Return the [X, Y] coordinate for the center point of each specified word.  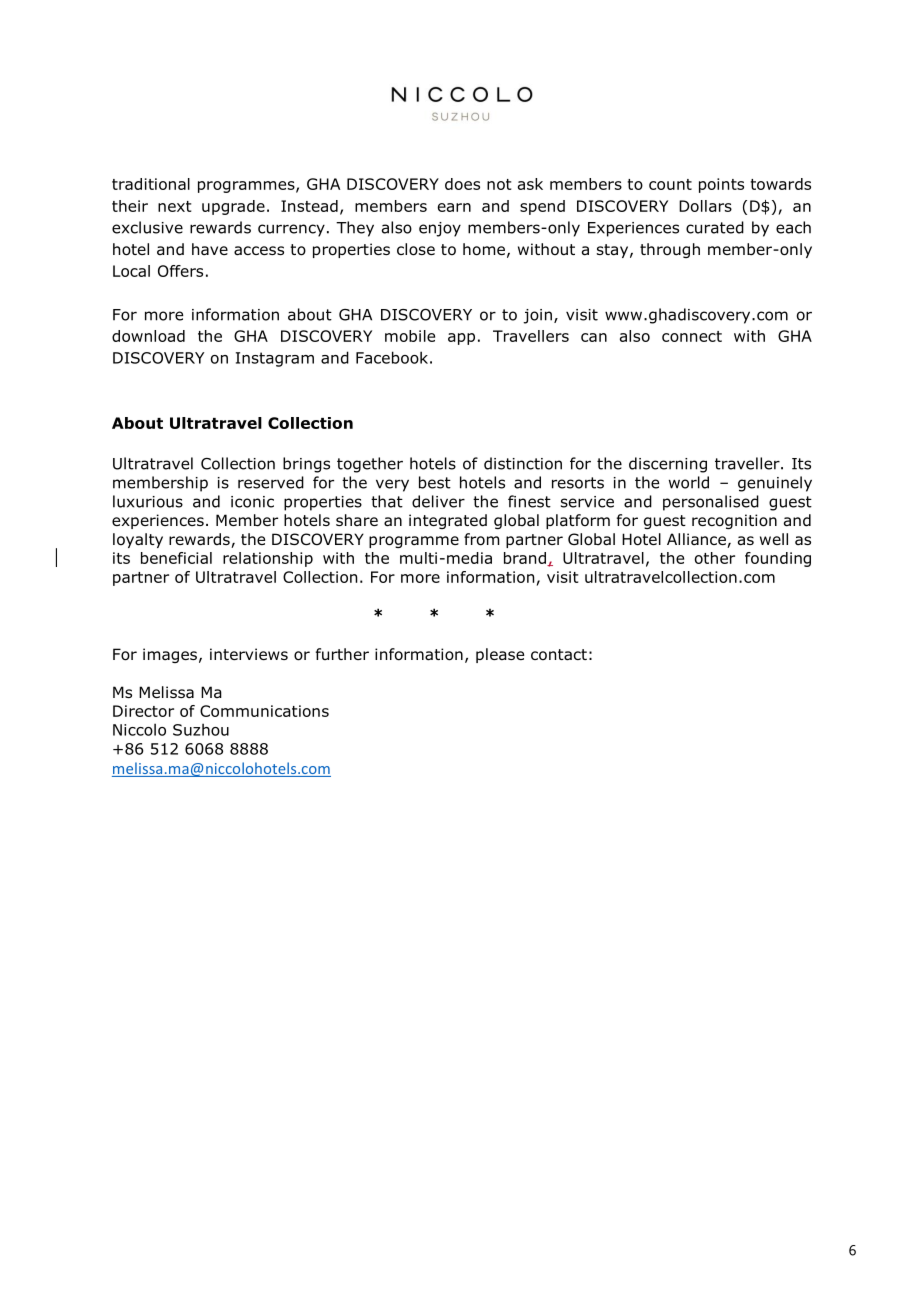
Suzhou [201, 729]
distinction [523, 463]
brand [526, 559]
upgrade [233, 207]
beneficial [176, 558]
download [148, 336]
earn [454, 207]
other [715, 558]
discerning [668, 465]
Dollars [705, 206]
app [461, 339]
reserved [271, 482]
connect [692, 336]
